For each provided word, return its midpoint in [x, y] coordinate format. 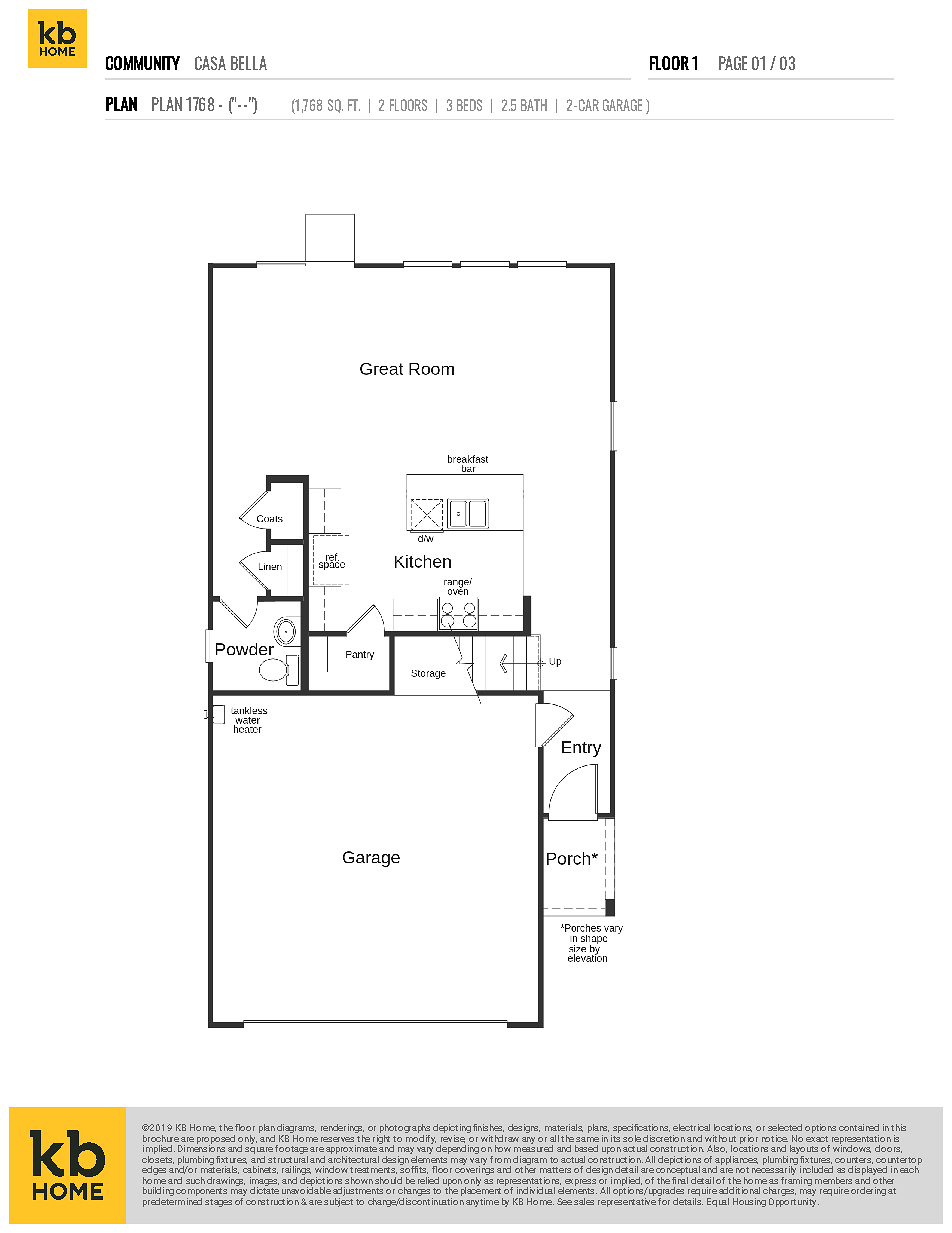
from [500, 1159]
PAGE [733, 63]
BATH [534, 105]
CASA [210, 63]
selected [785, 1127]
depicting [452, 1130]
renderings [342, 1130]
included [816, 1169]
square [259, 1152]
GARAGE [622, 105]
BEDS [469, 105]
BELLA [249, 63]
